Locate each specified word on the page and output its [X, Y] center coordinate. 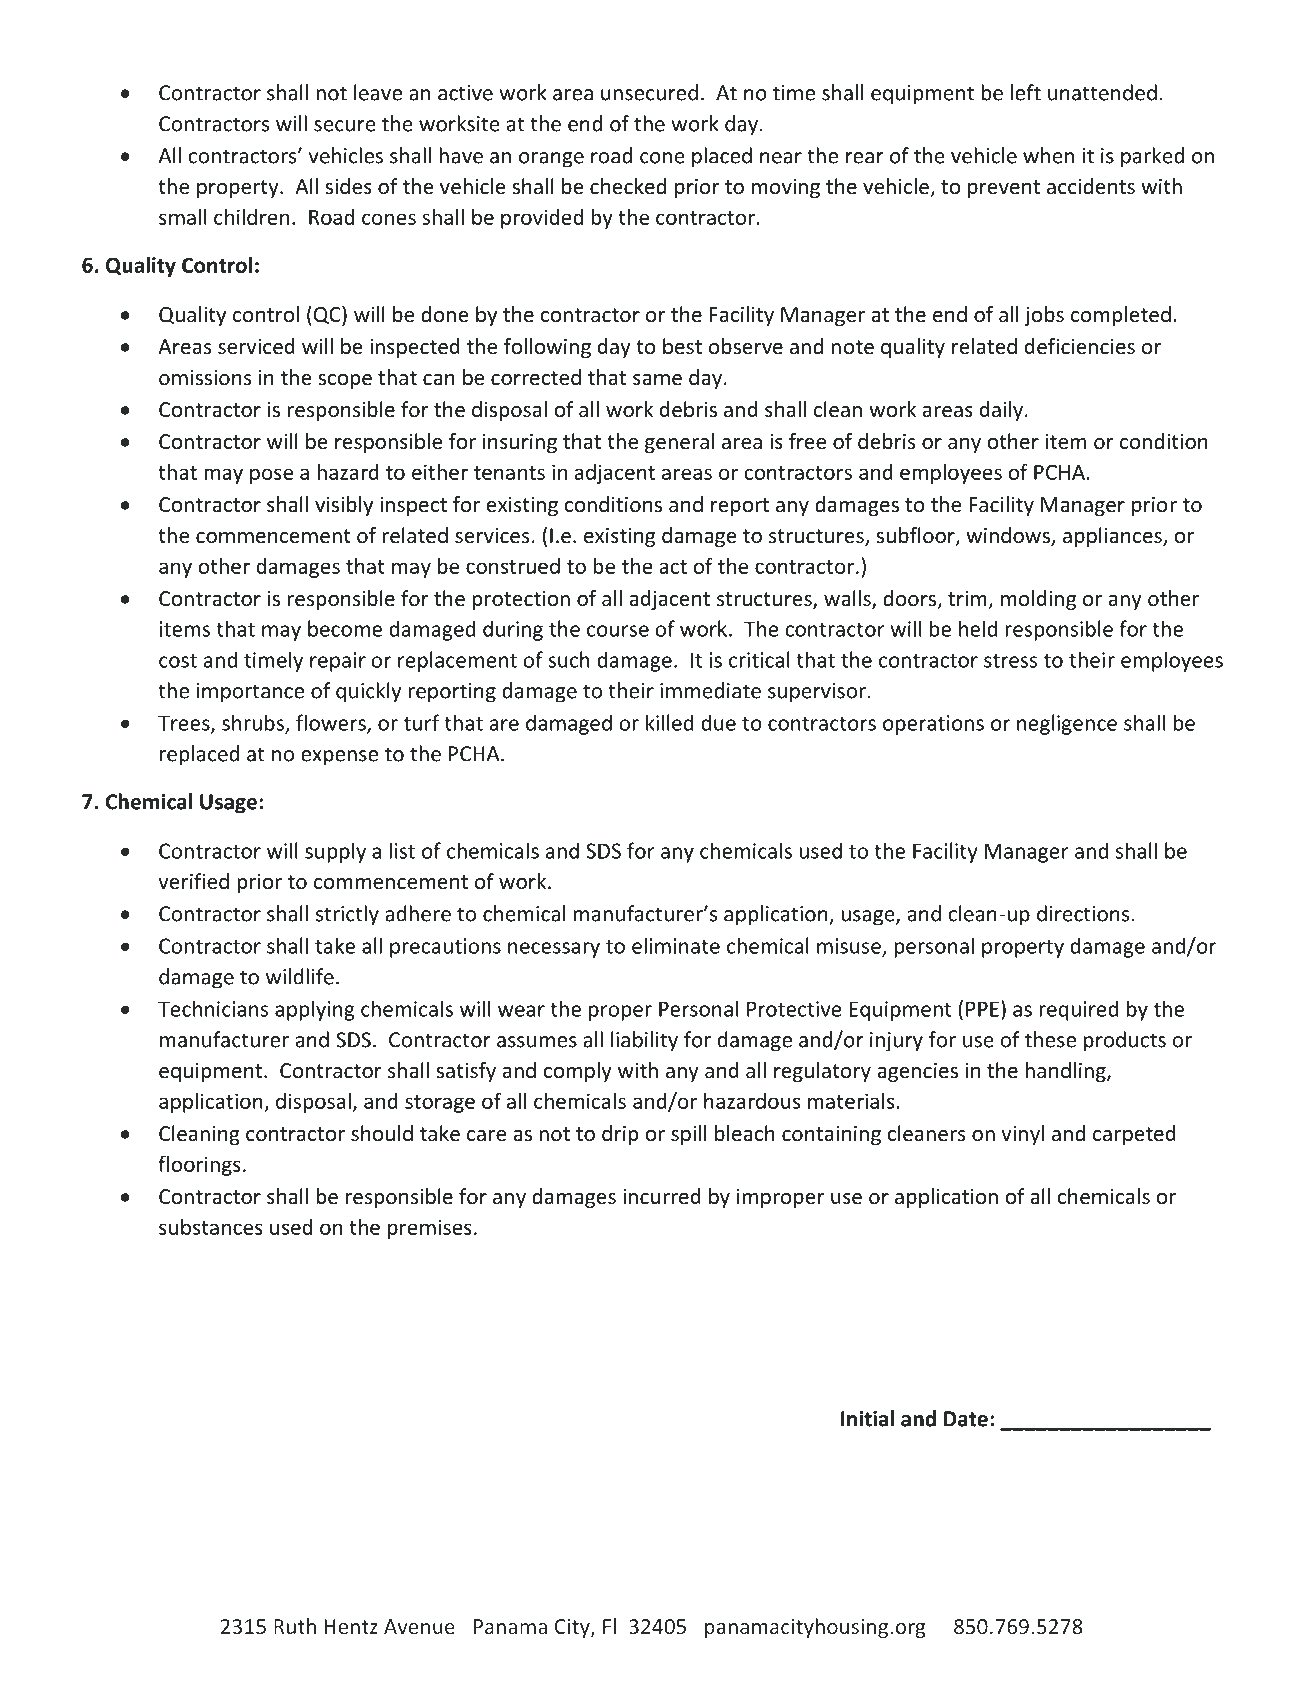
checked [628, 186]
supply [335, 852]
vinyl [1022, 1135]
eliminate [676, 945]
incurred [662, 1196]
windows [1009, 536]
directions [1083, 913]
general [679, 443]
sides [348, 186]
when [1048, 155]
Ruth [295, 1626]
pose [271, 476]
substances [211, 1227]
